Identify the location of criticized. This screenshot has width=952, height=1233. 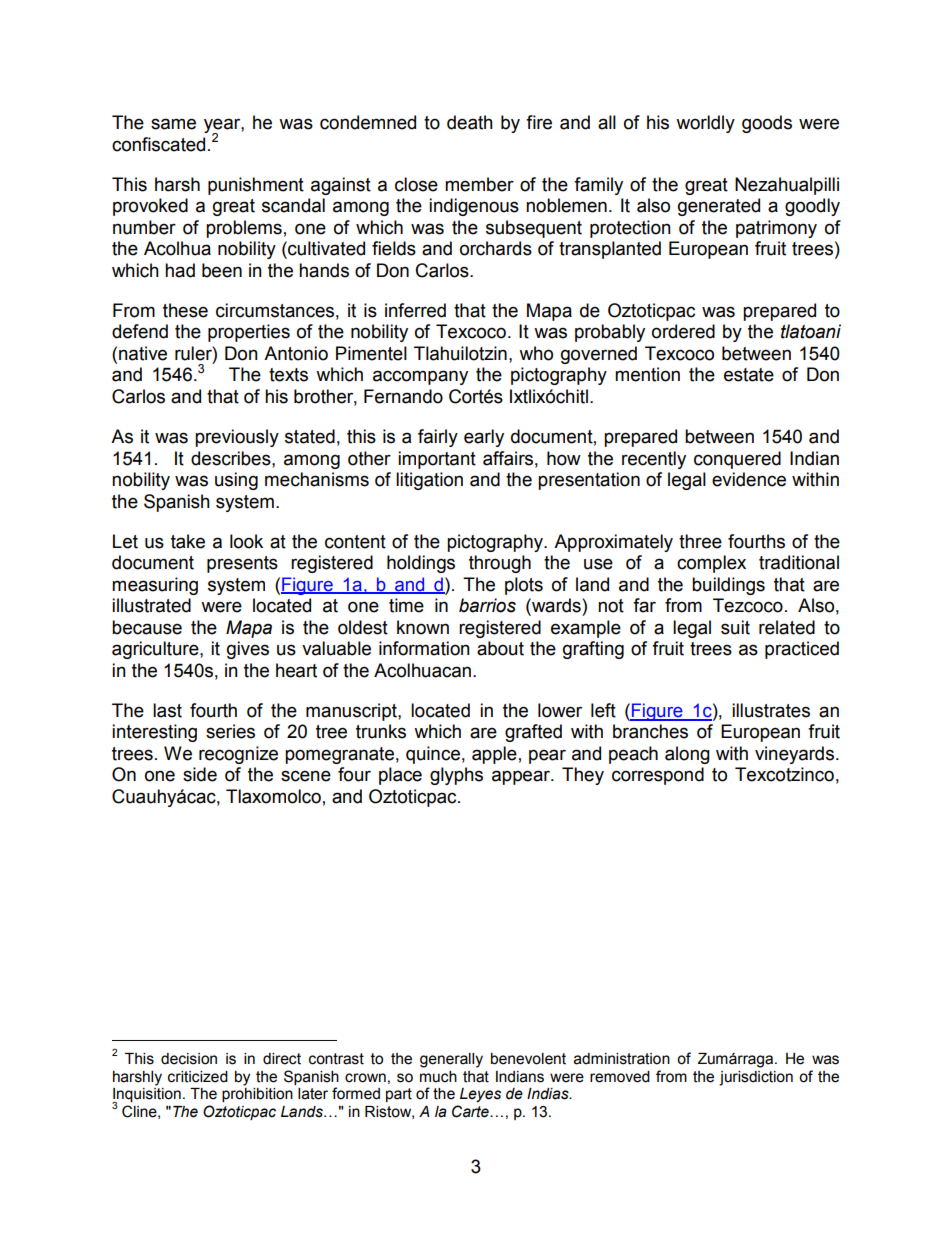
(198, 1077).
